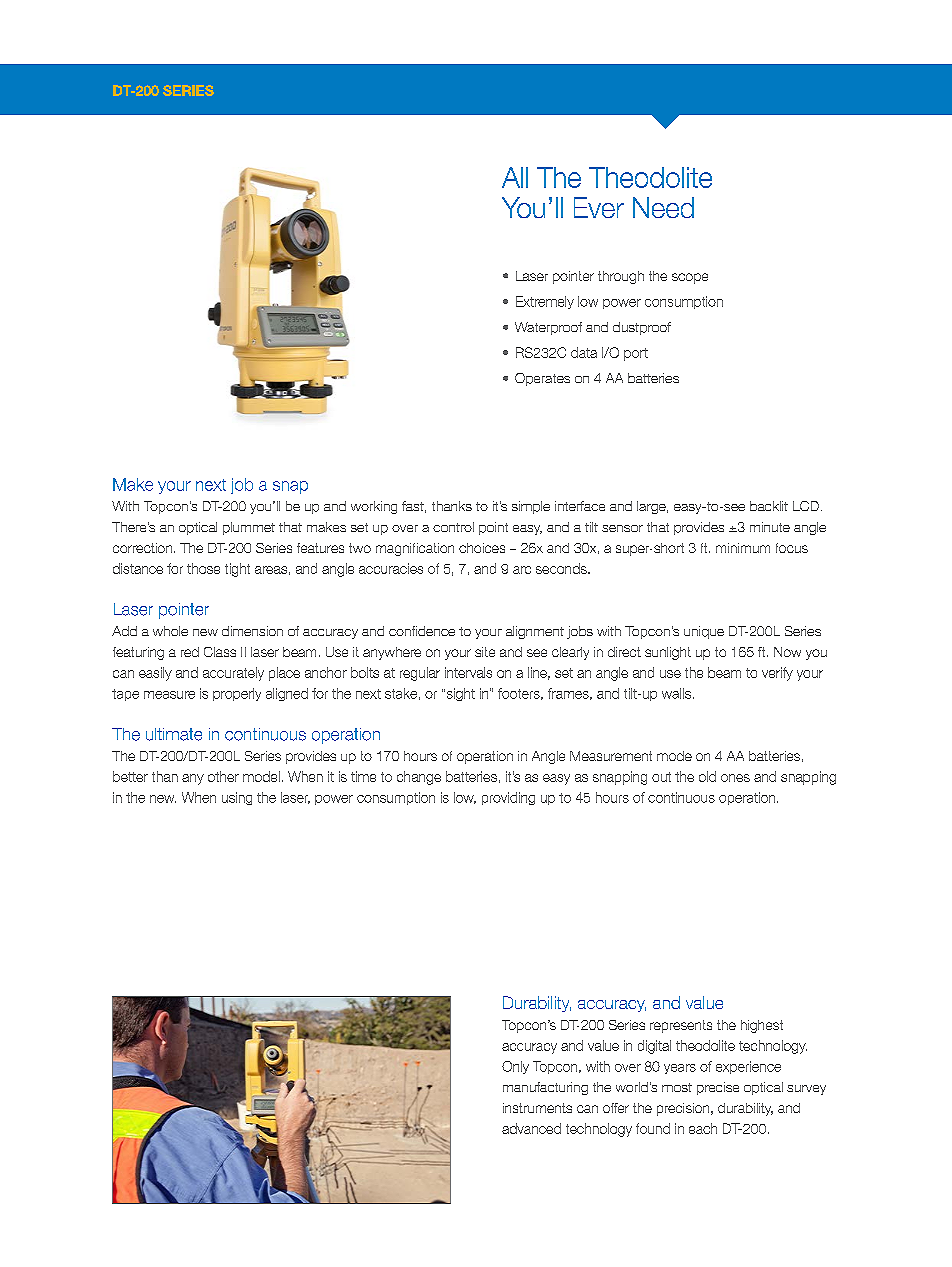 The height and width of the screenshot is (1267, 952). What do you see at coordinates (599, 207) in the screenshot?
I see `Ever` at bounding box center [599, 207].
